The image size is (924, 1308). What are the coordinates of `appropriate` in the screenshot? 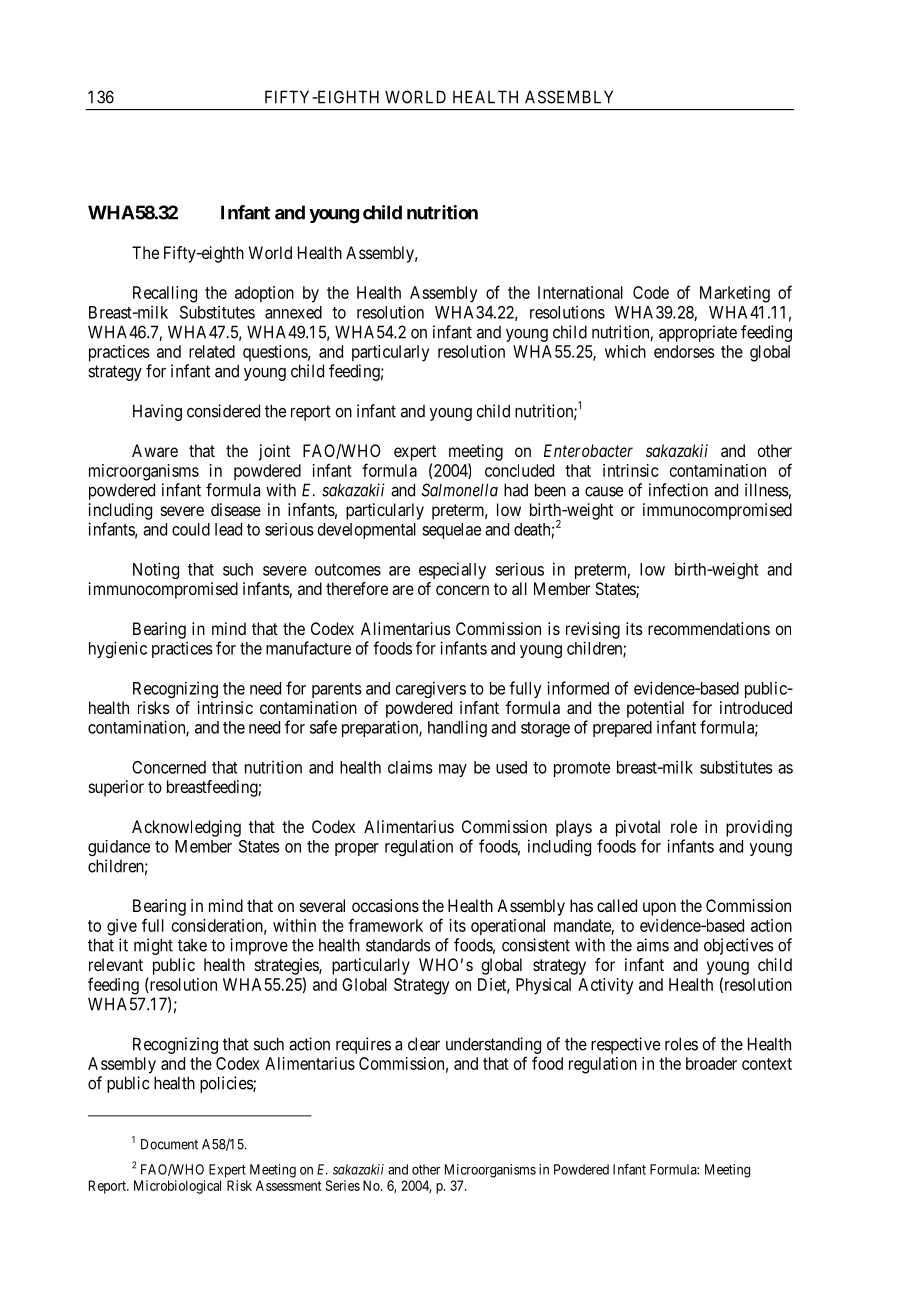 It's located at (698, 333).
